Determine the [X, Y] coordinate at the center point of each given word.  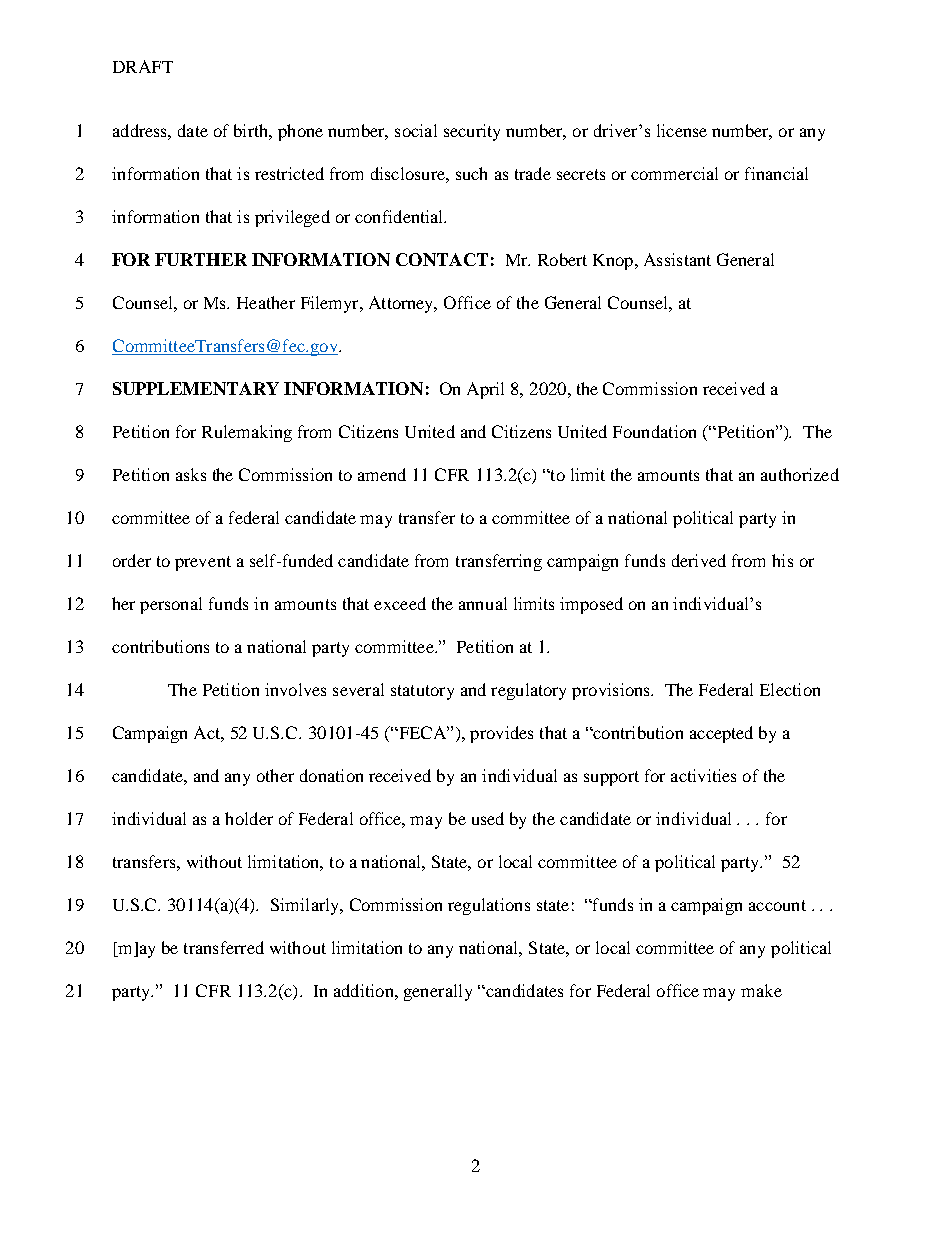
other [275, 775]
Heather [266, 302]
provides [501, 734]
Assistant [677, 259]
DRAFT [143, 66]
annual [483, 603]
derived [699, 560]
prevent [203, 563]
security [472, 132]
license [682, 130]
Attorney [403, 304]
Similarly [306, 906]
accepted [721, 734]
